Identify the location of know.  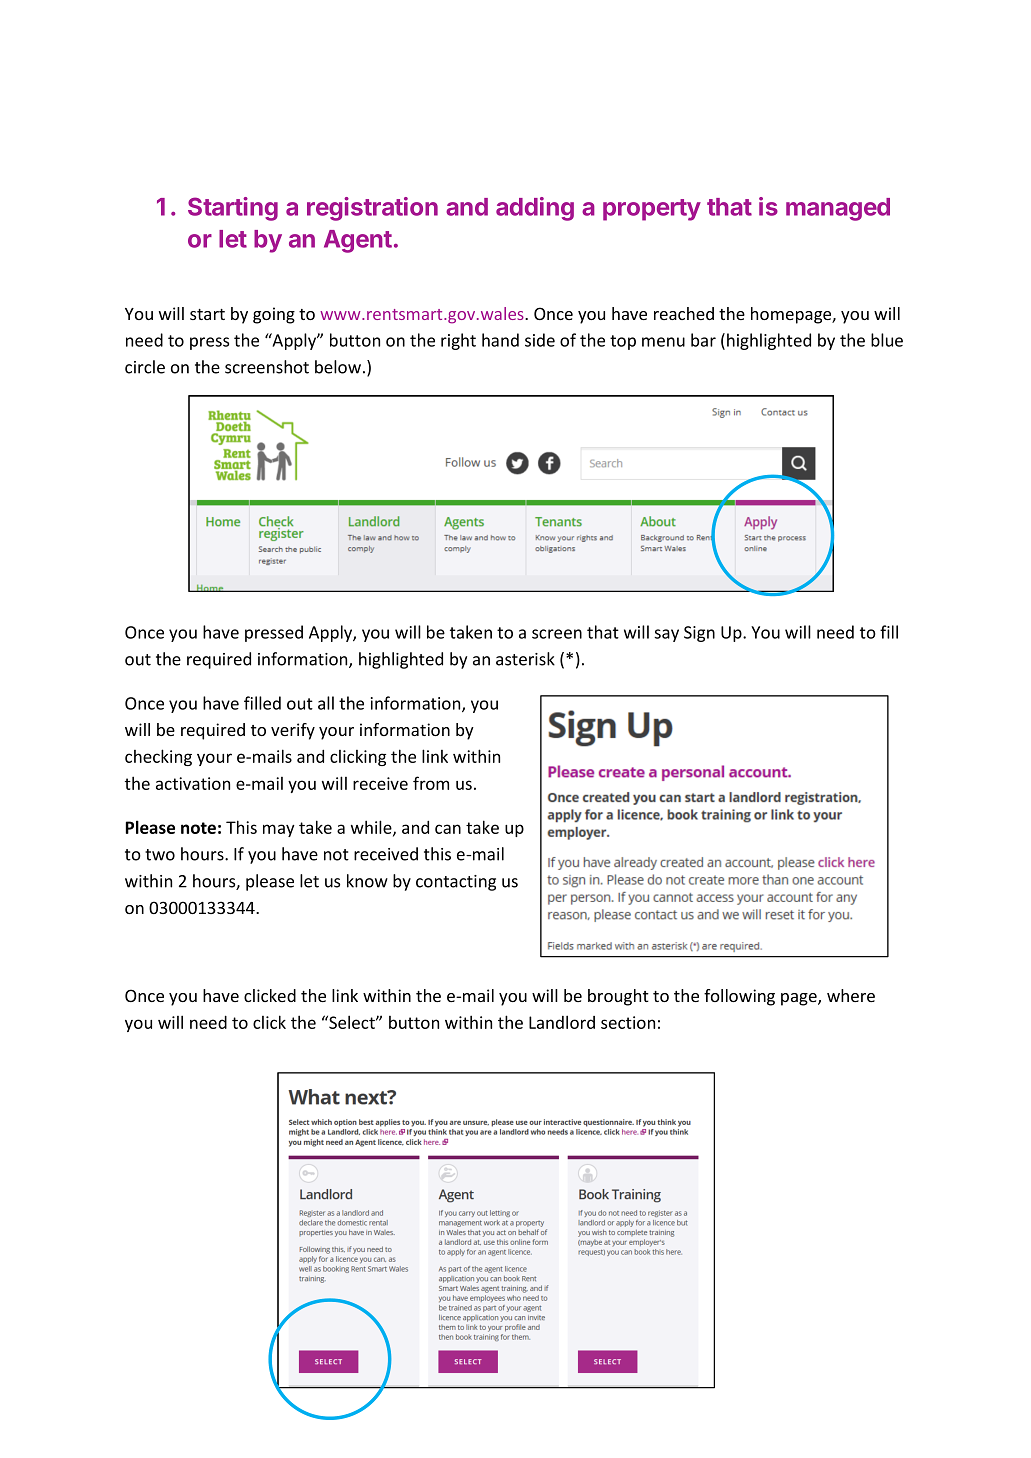
(367, 881).
